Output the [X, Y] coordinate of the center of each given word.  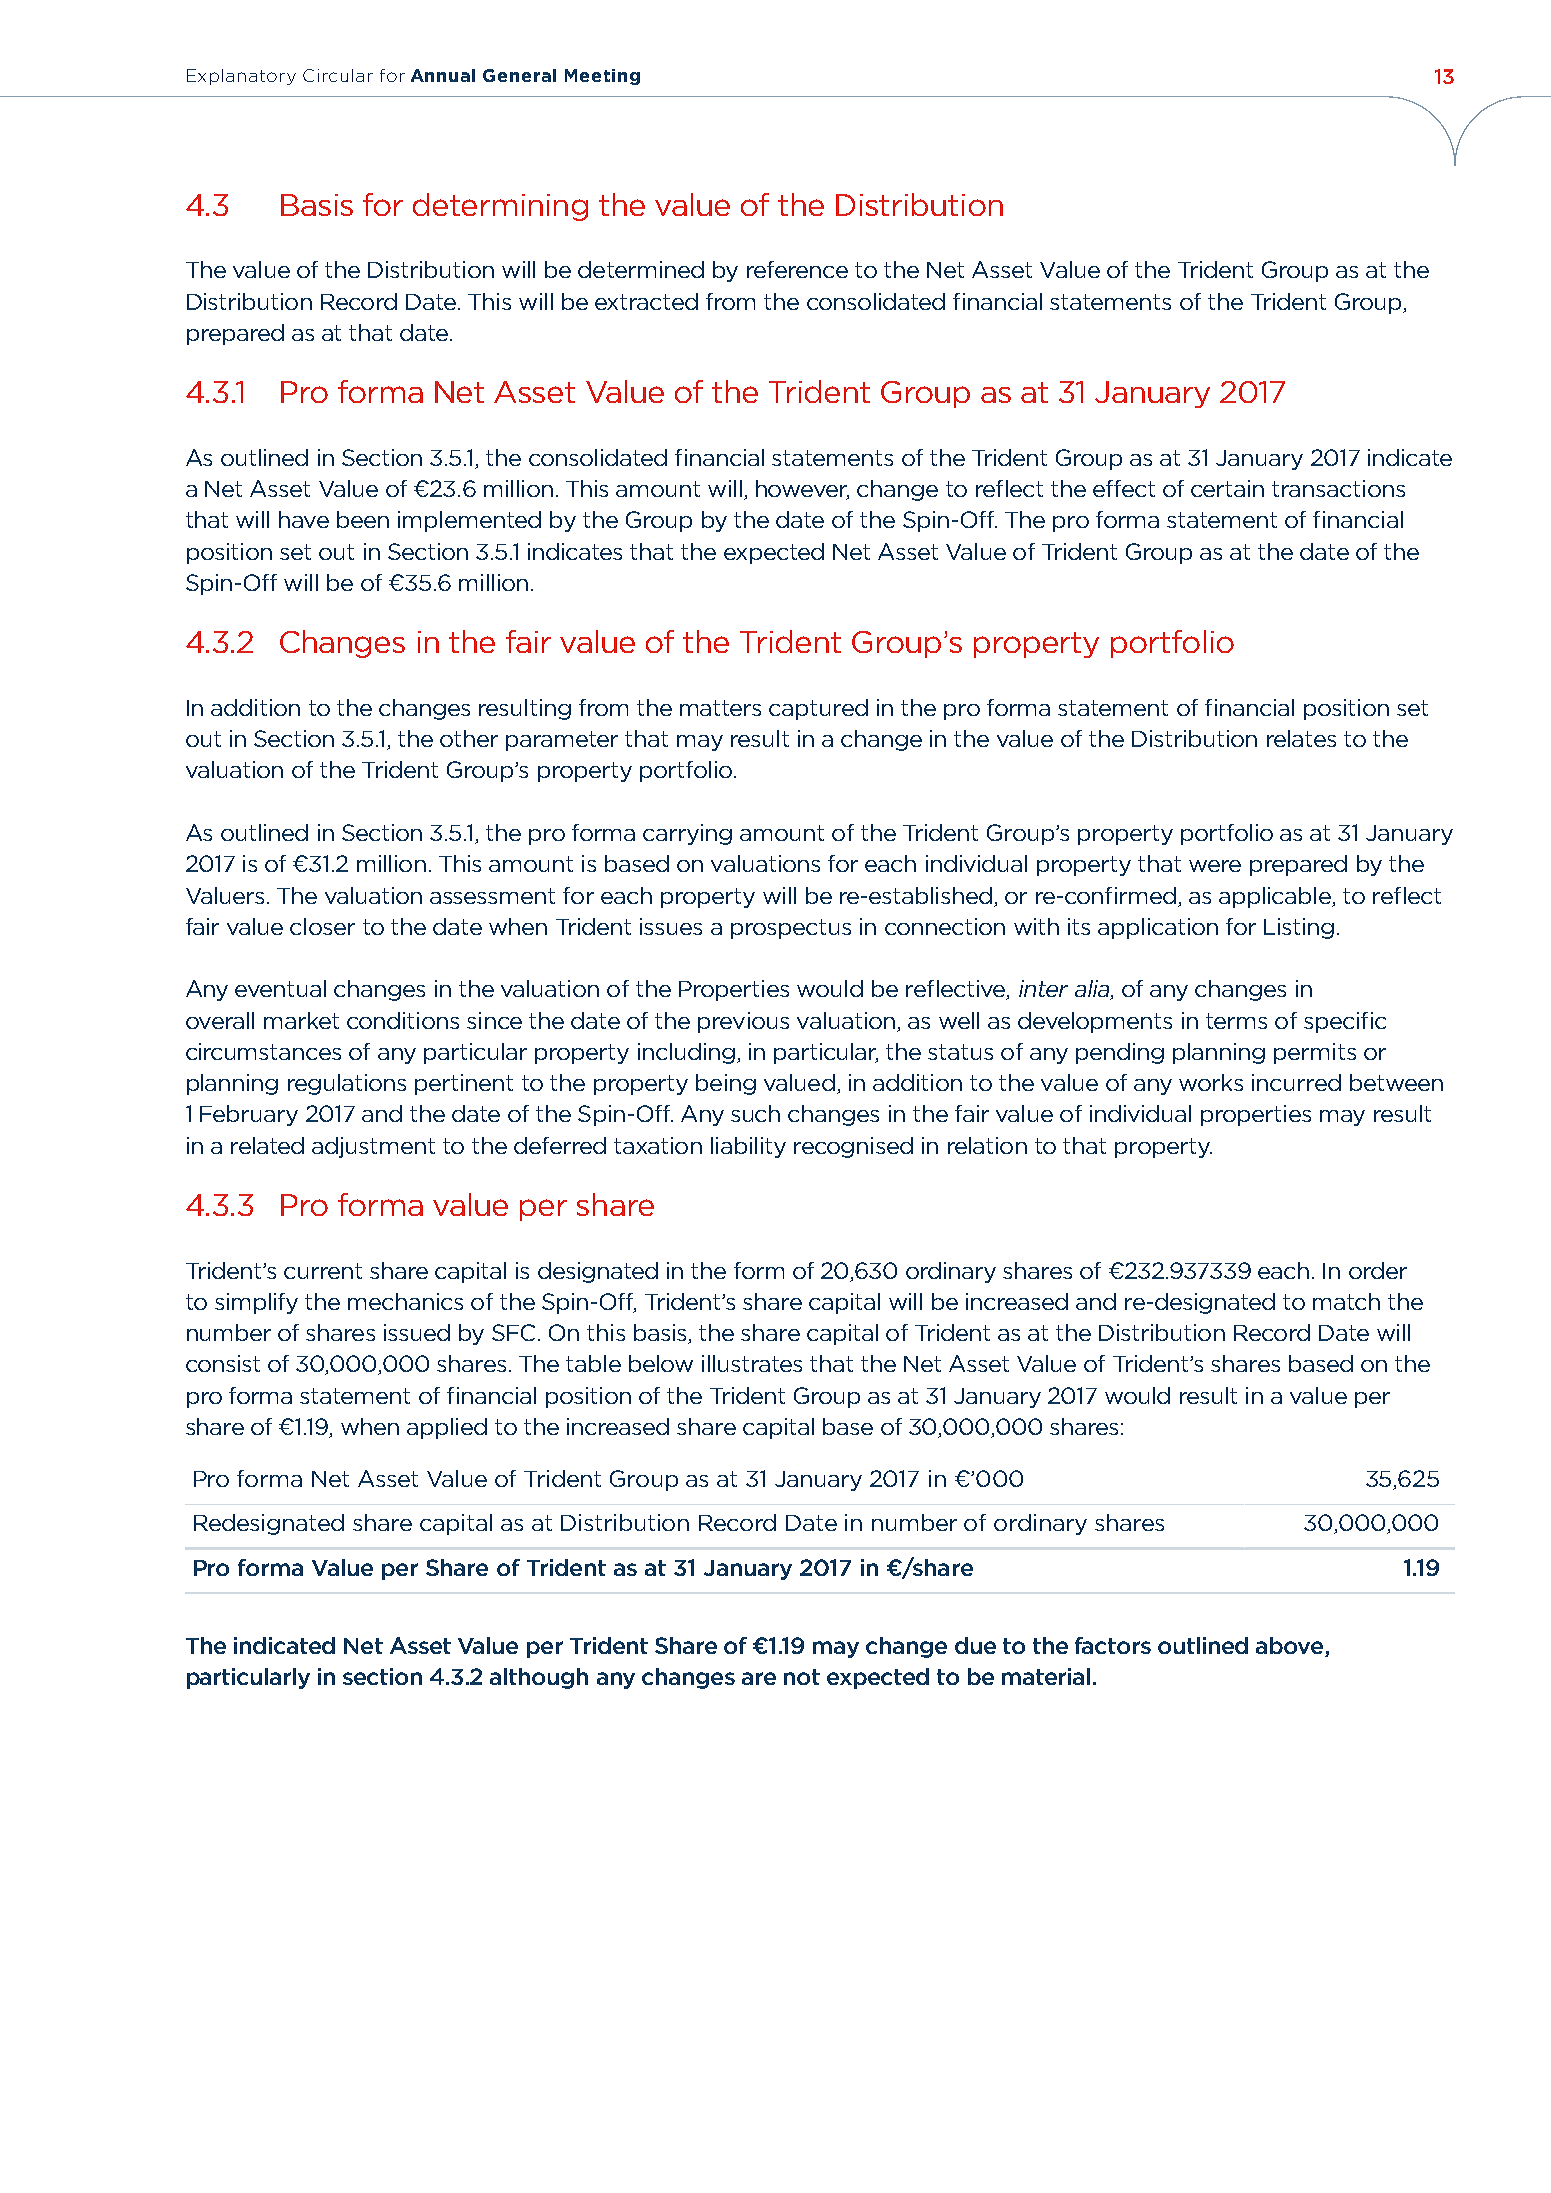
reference [797, 269]
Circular [338, 75]
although [539, 1678]
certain [1227, 488]
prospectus [791, 929]
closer [322, 926]
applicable [1276, 897]
